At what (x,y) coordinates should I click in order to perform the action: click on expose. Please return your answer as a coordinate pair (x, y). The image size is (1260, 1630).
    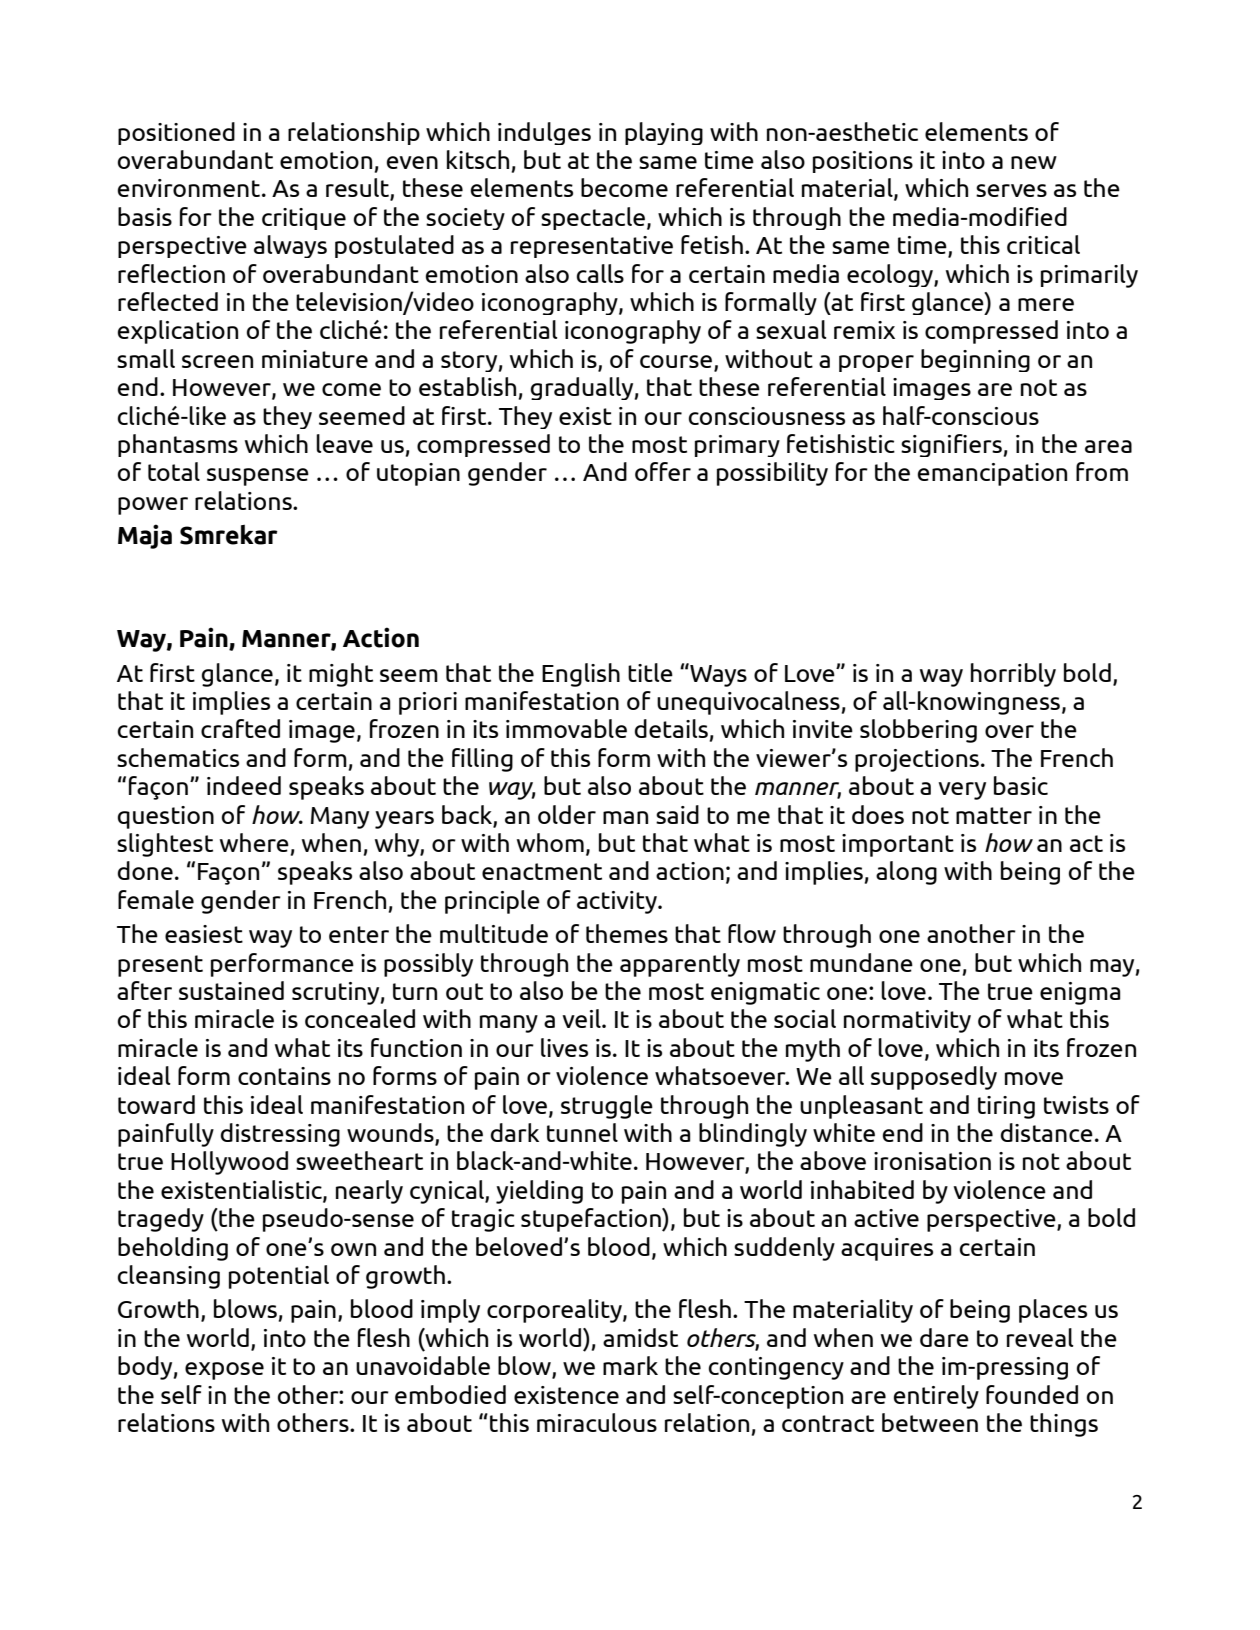
    Looking at the image, I should click on (224, 1371).
